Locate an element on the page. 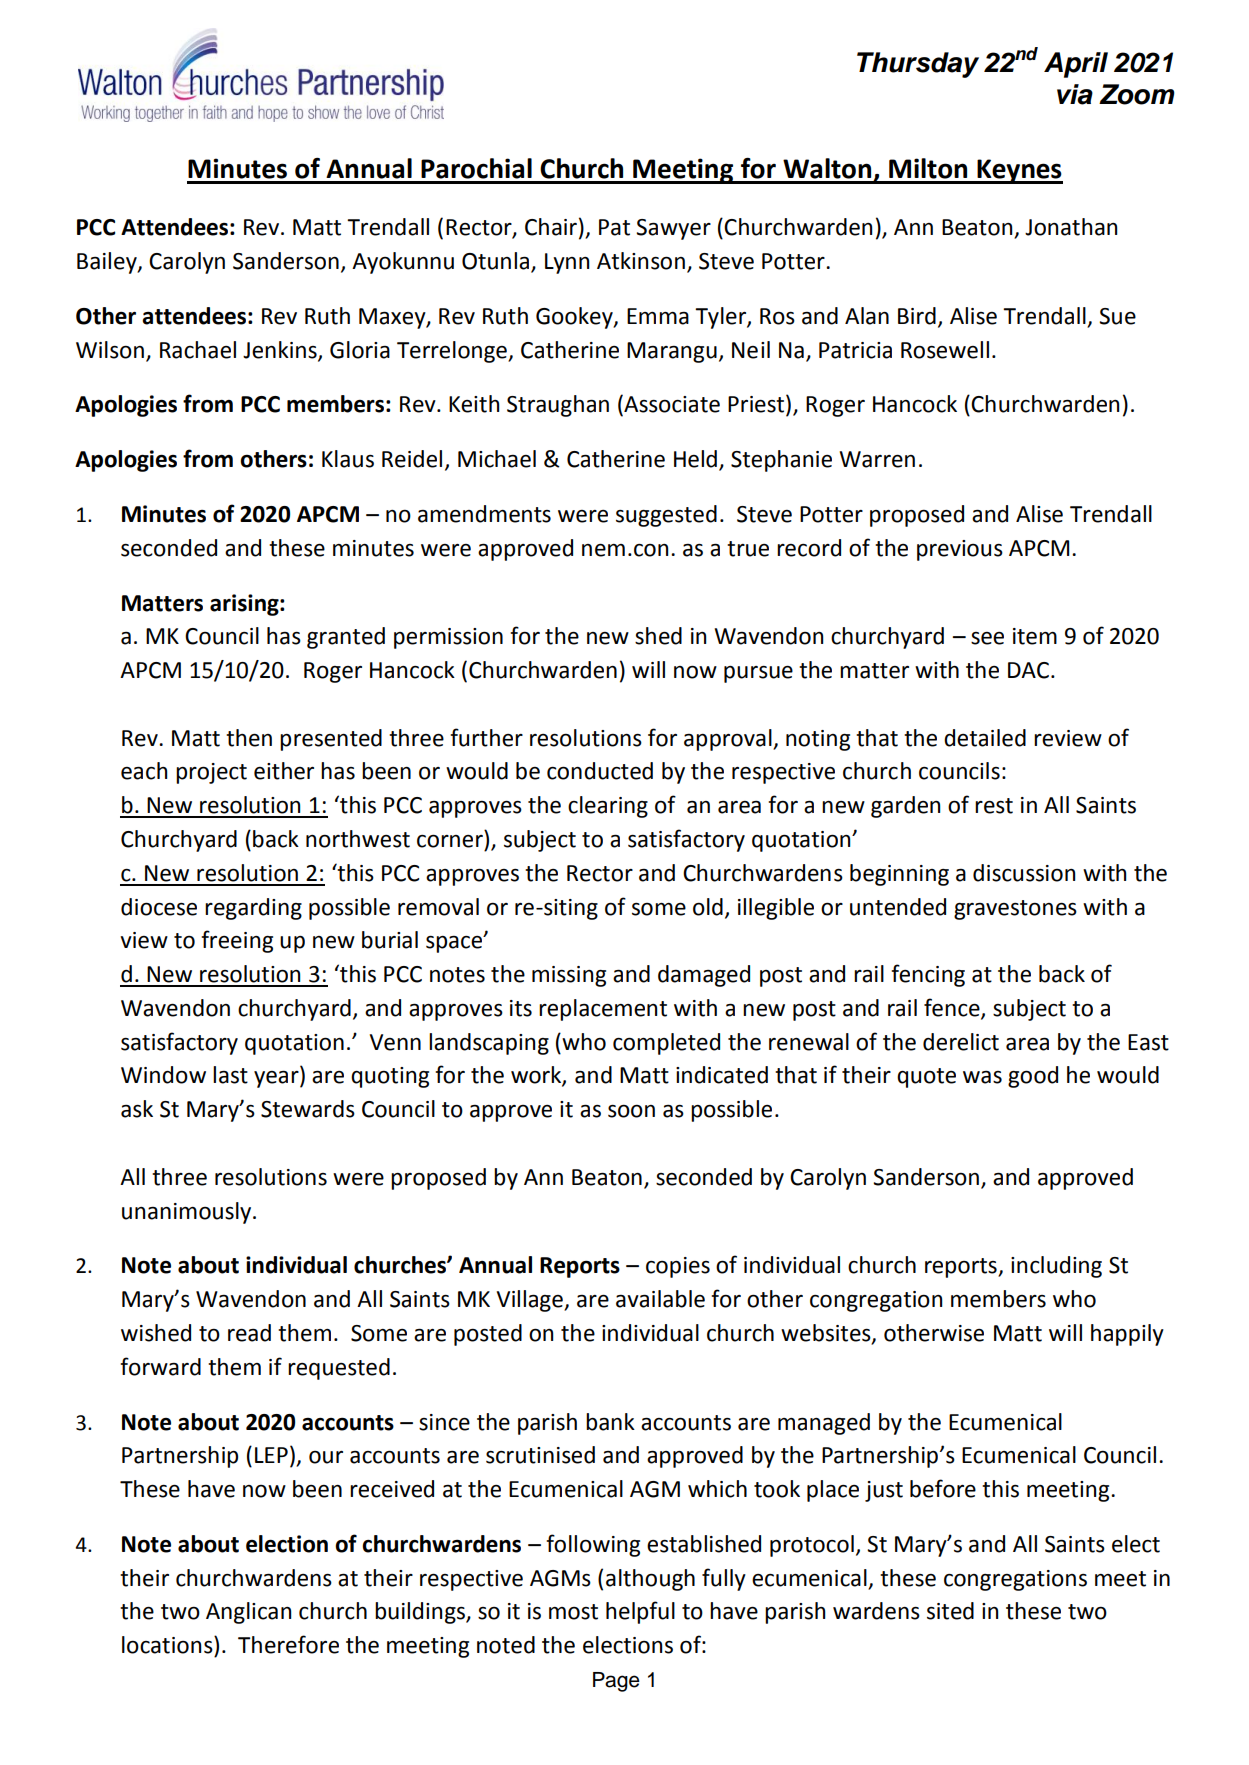 The image size is (1249, 1765). via is located at coordinates (1075, 94).
